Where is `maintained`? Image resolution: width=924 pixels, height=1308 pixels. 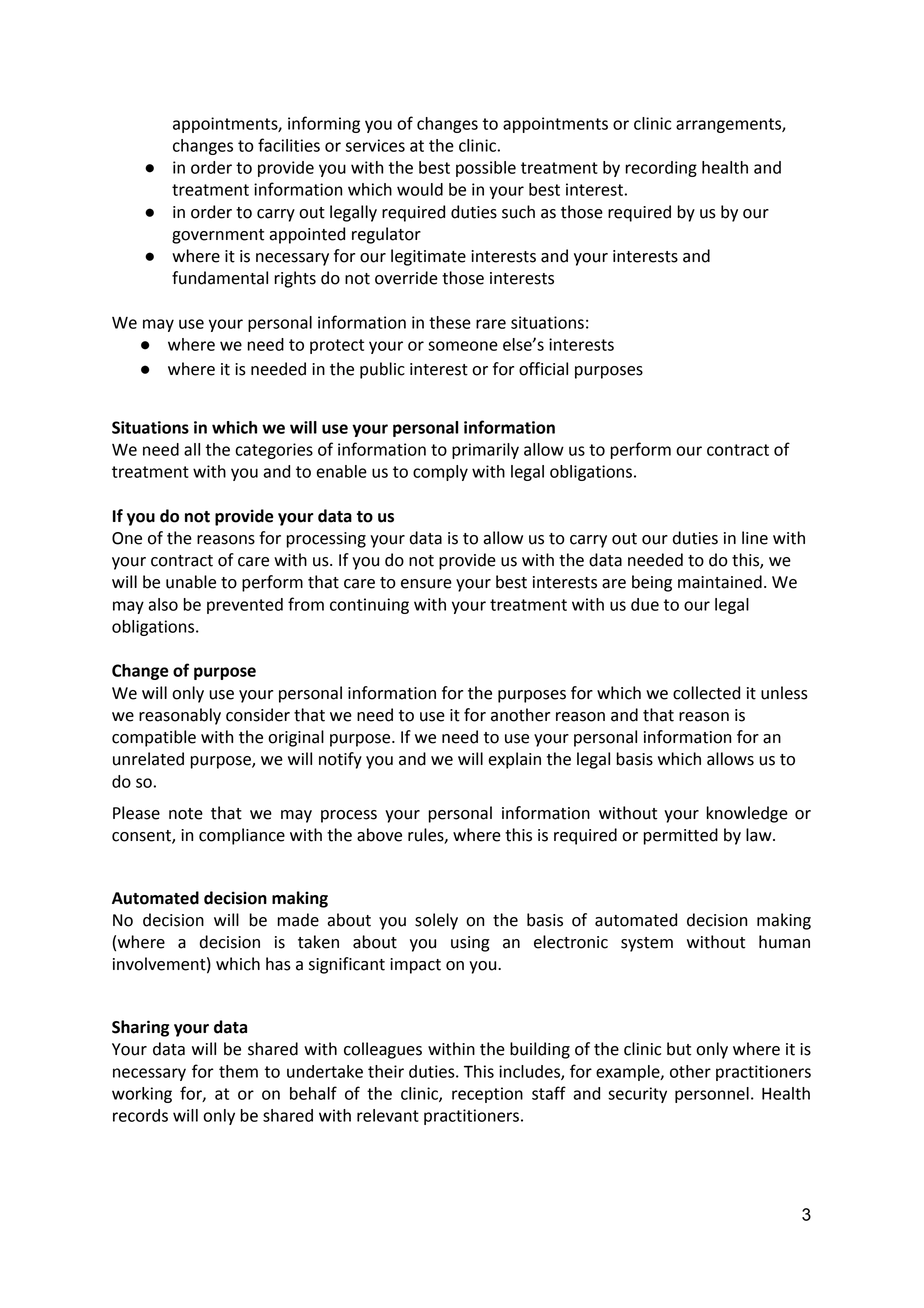 maintained is located at coordinates (720, 582).
